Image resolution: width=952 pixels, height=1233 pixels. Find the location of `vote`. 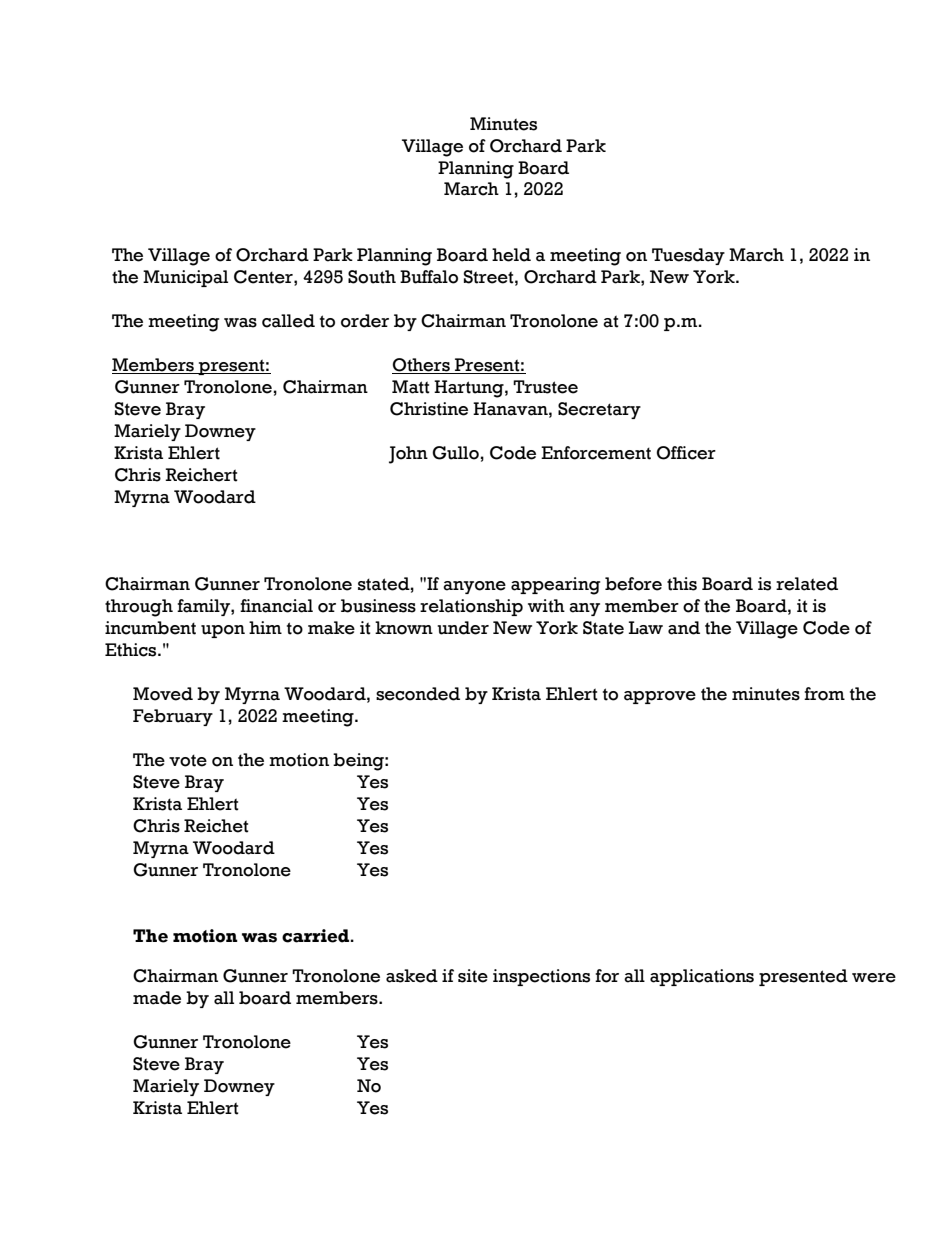

vote is located at coordinates (188, 760).
